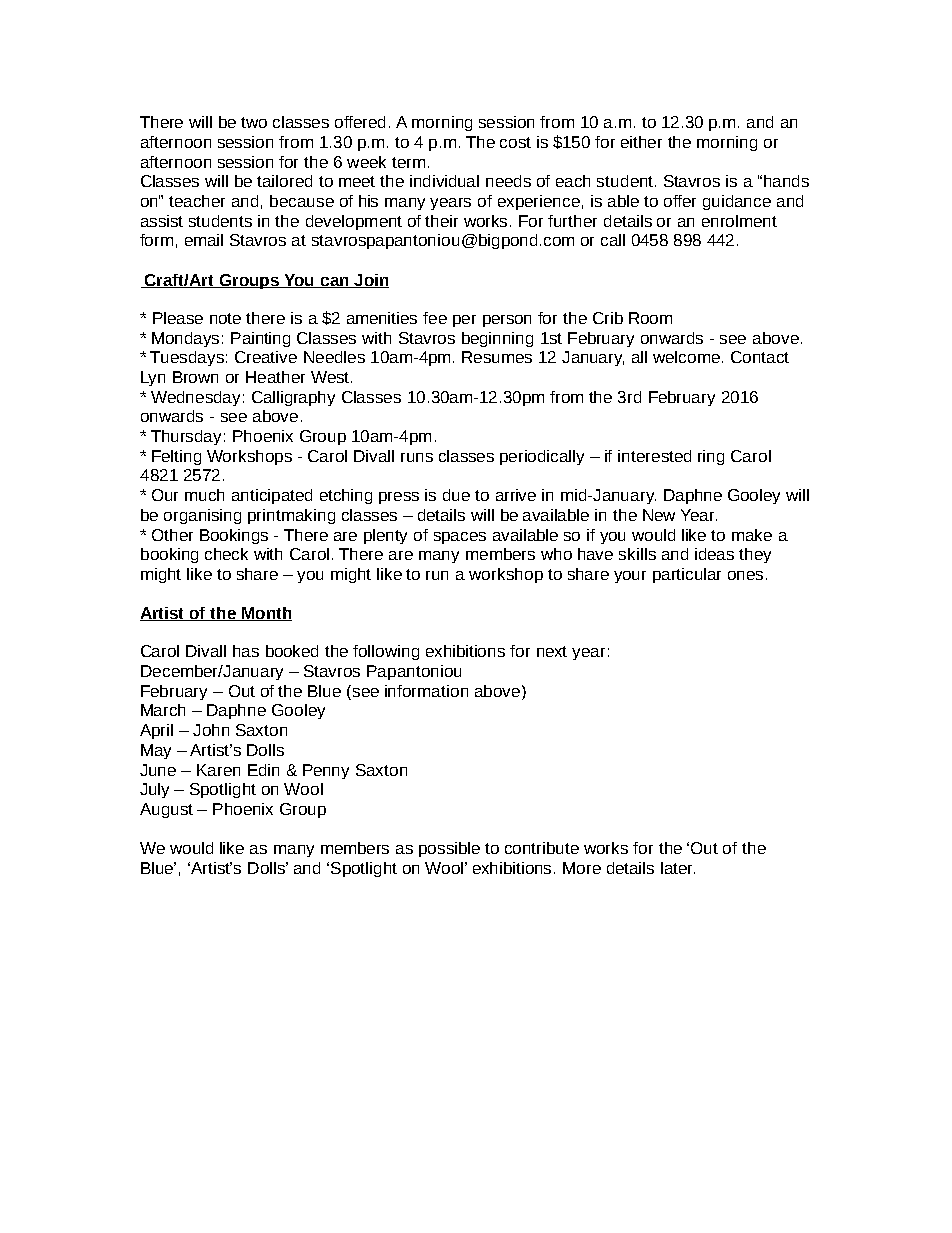  Describe the element at coordinates (166, 810) in the image. I see `August` at that location.
